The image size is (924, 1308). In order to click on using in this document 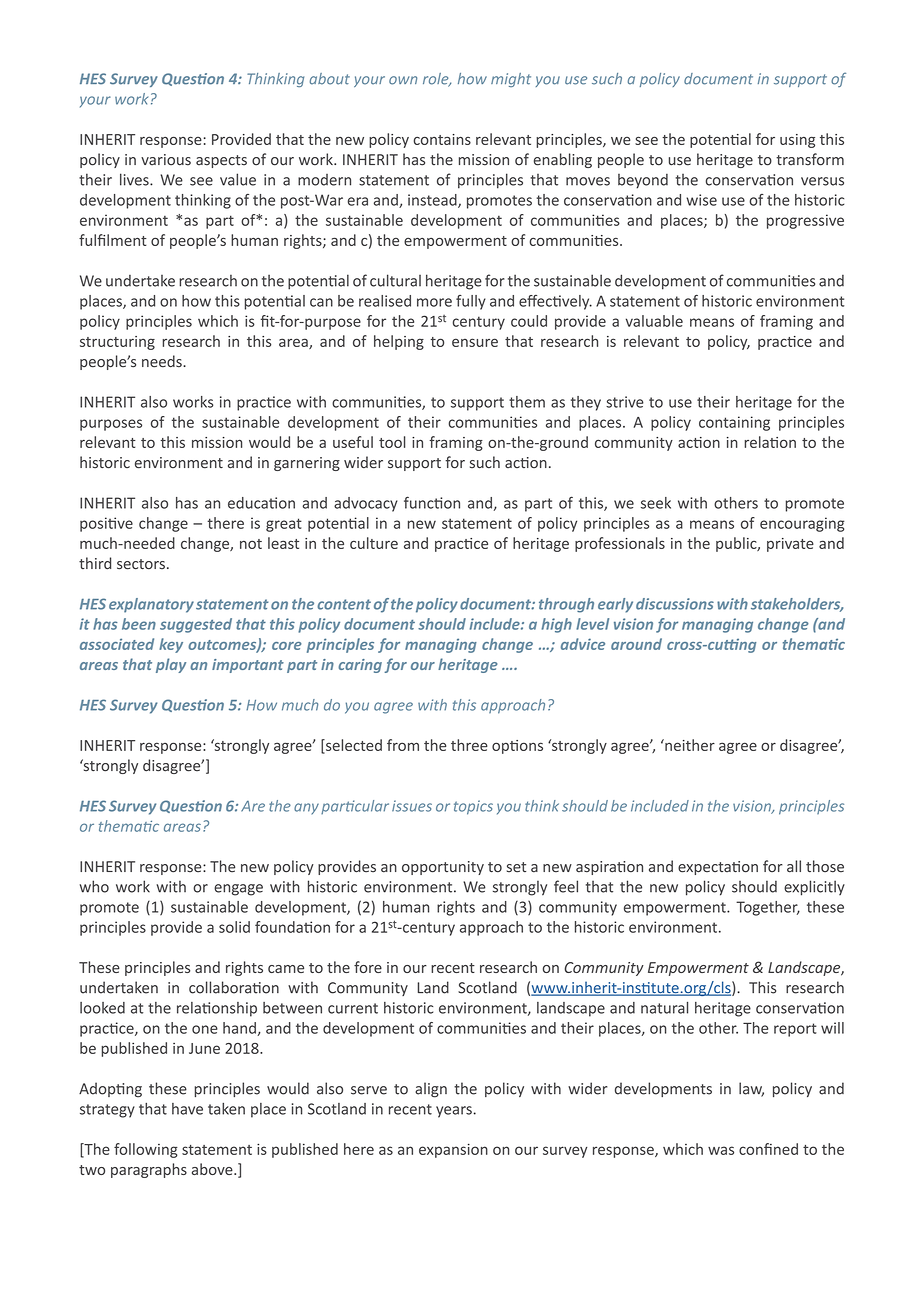, I will do `click(797, 141)`.
